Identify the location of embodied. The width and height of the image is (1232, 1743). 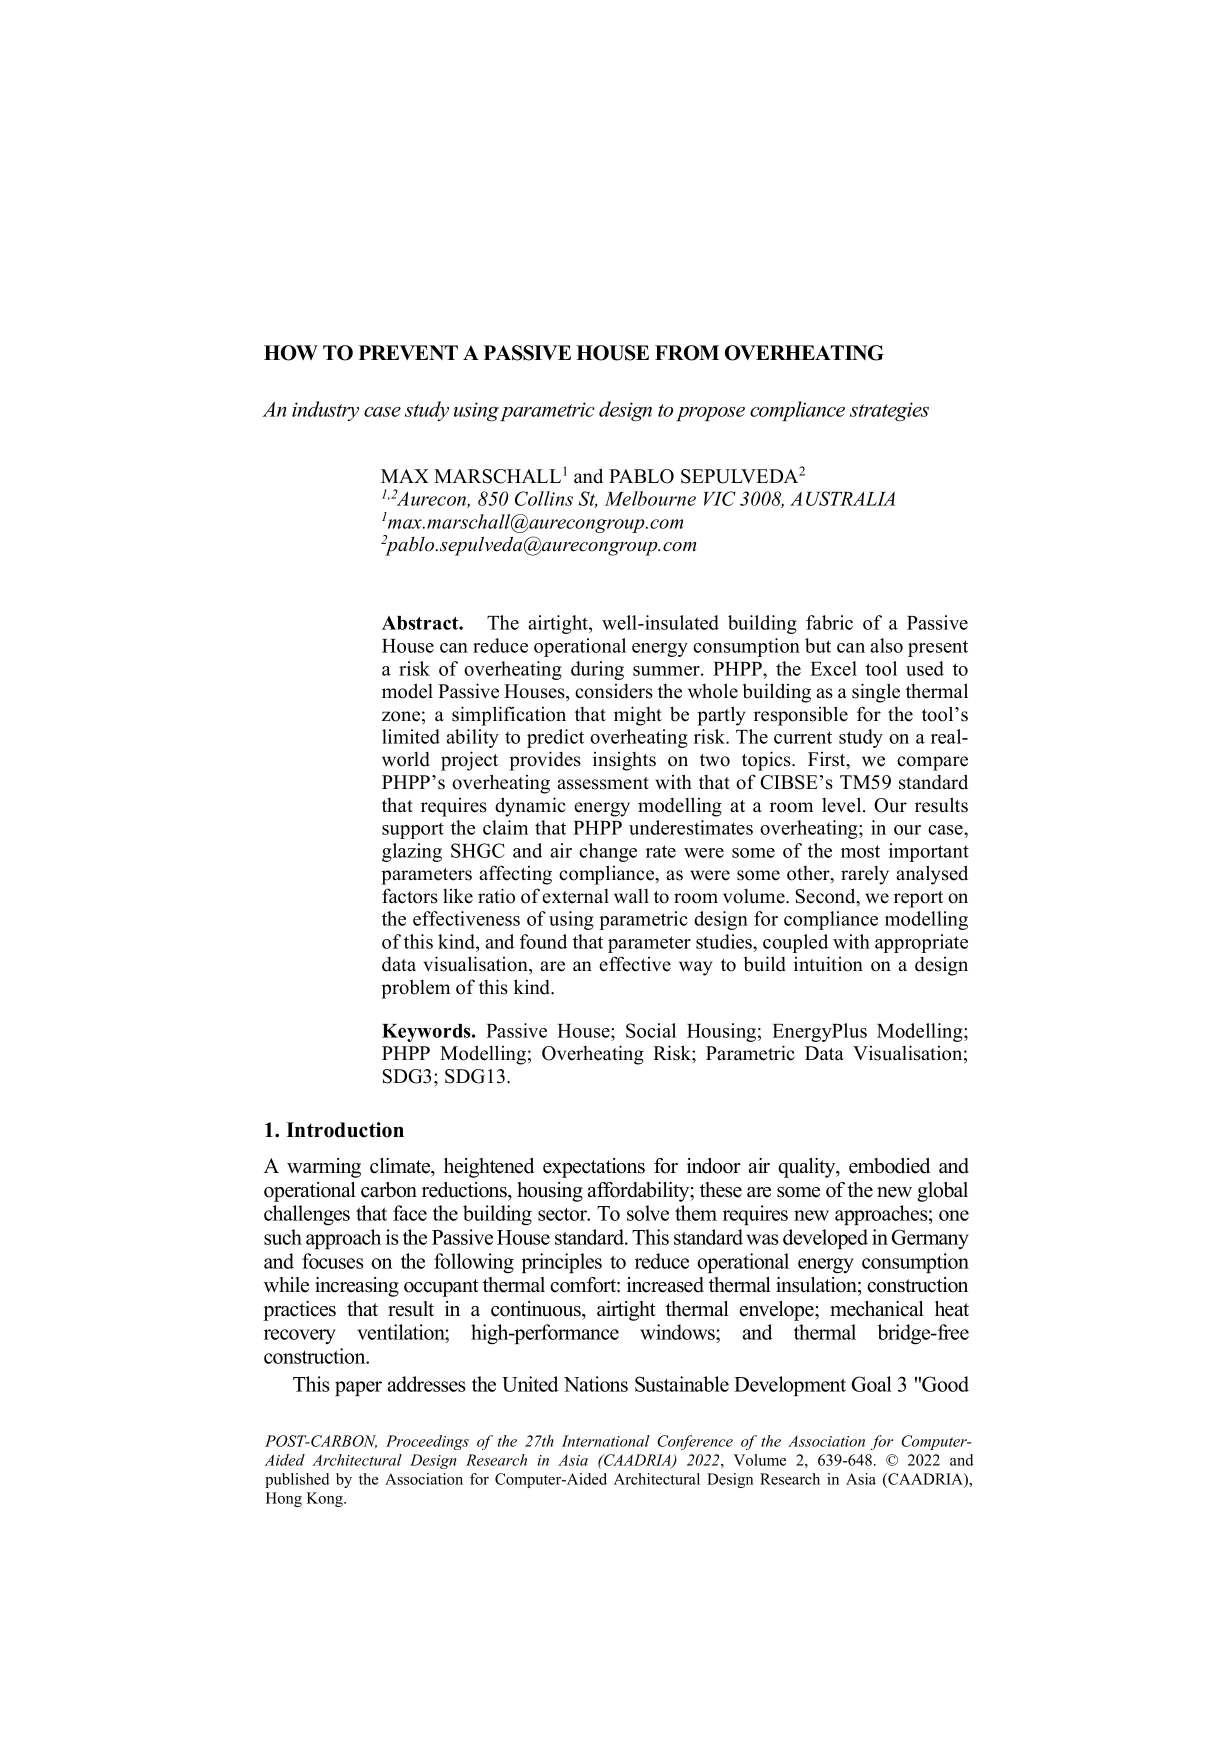
(889, 1166).
